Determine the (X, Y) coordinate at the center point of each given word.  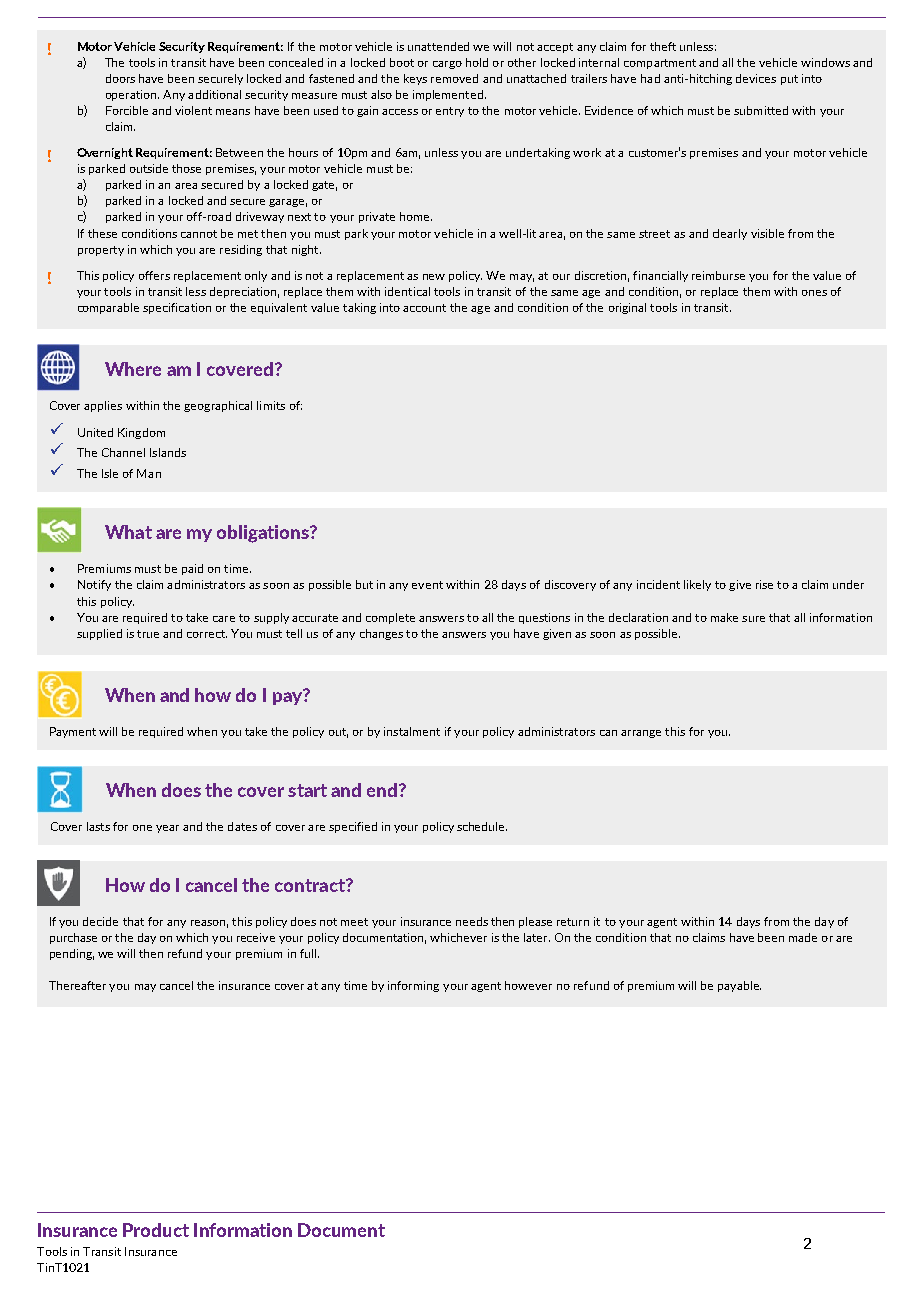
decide (100, 921)
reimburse (718, 275)
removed (454, 78)
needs (472, 921)
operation (132, 95)
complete (390, 618)
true (148, 634)
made (803, 937)
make (724, 617)
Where (133, 369)
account (424, 308)
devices (756, 78)
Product (156, 1230)
